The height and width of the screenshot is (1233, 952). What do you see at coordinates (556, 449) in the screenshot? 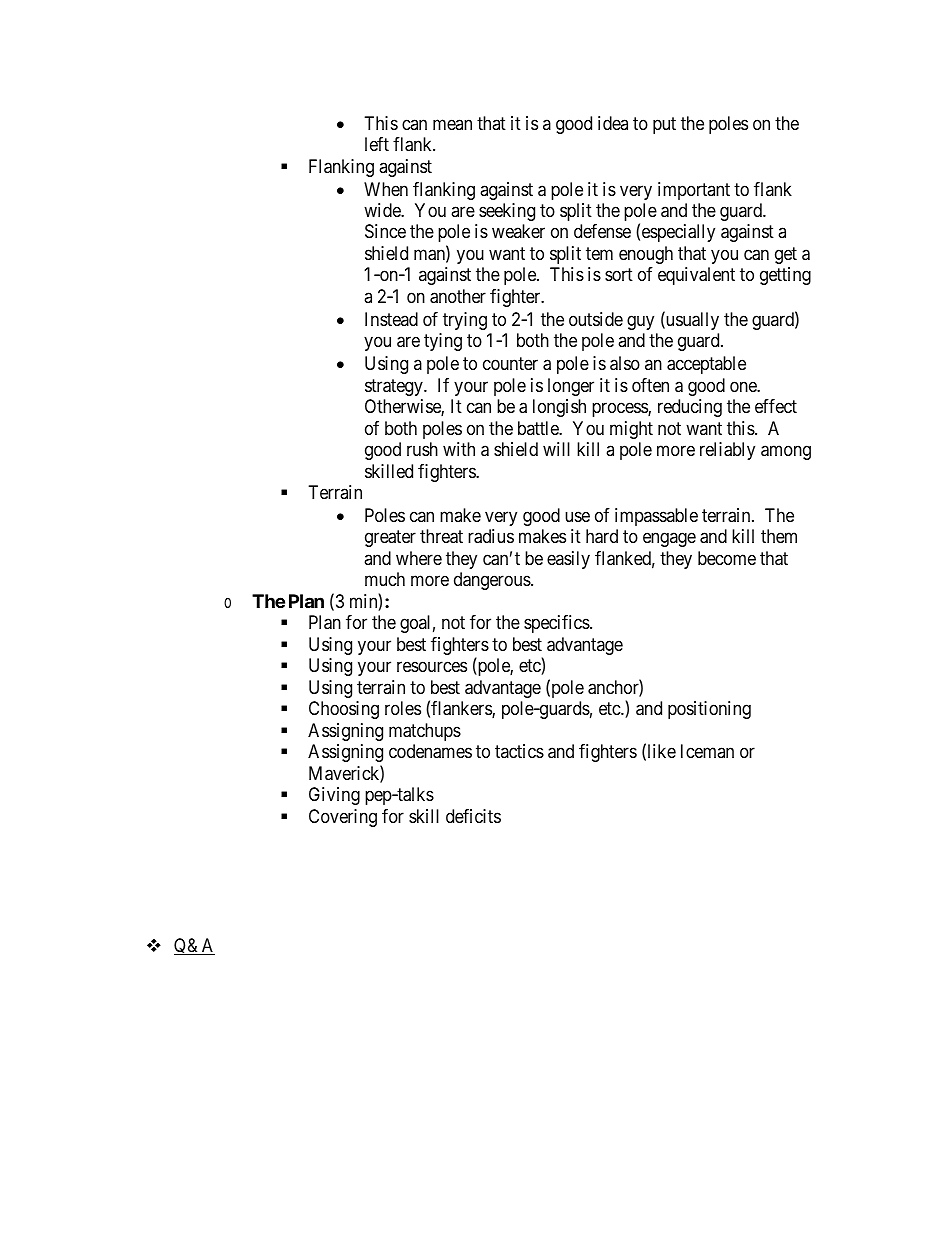
I see `will` at bounding box center [556, 449].
